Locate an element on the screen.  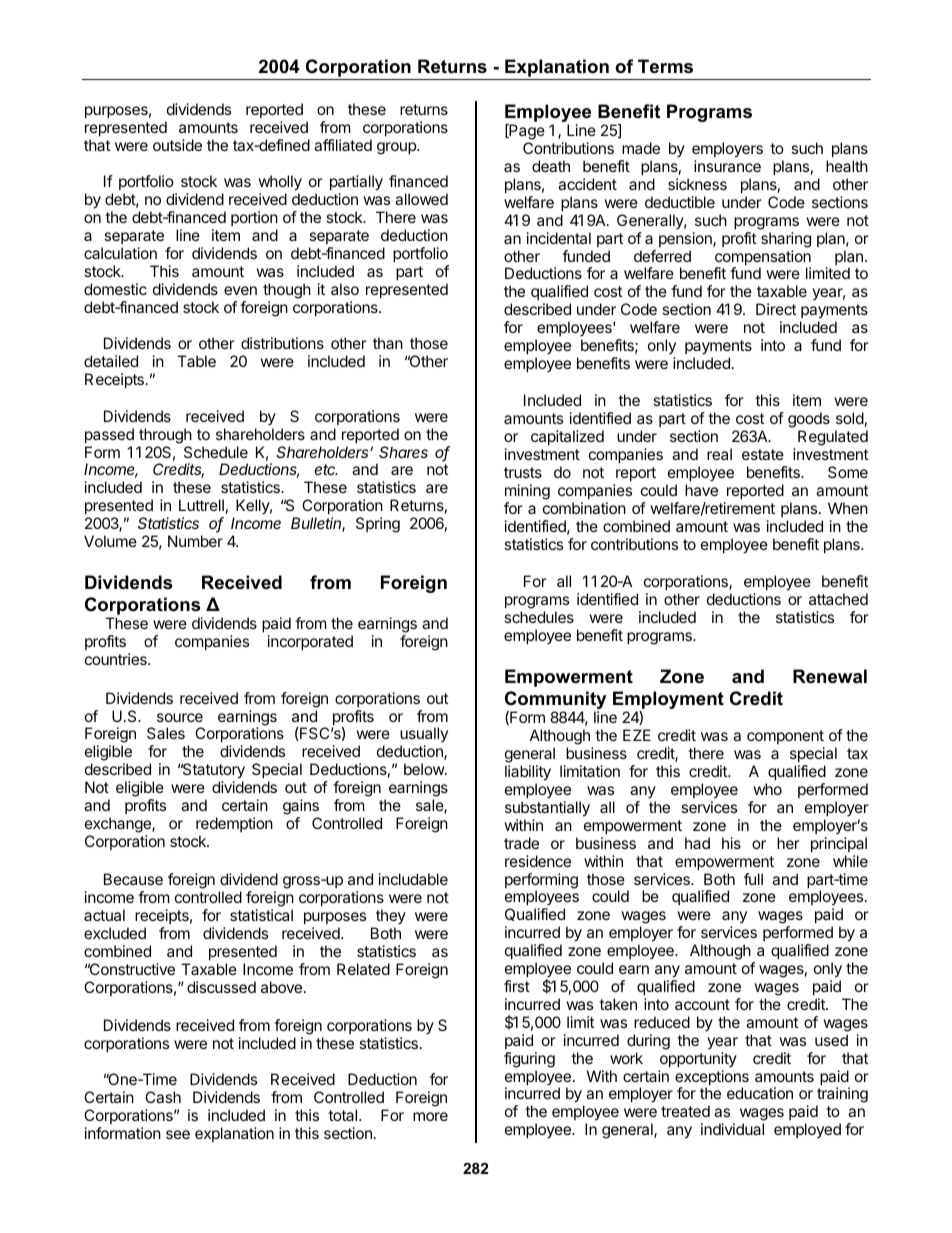
Page is located at coordinates (526, 133).
